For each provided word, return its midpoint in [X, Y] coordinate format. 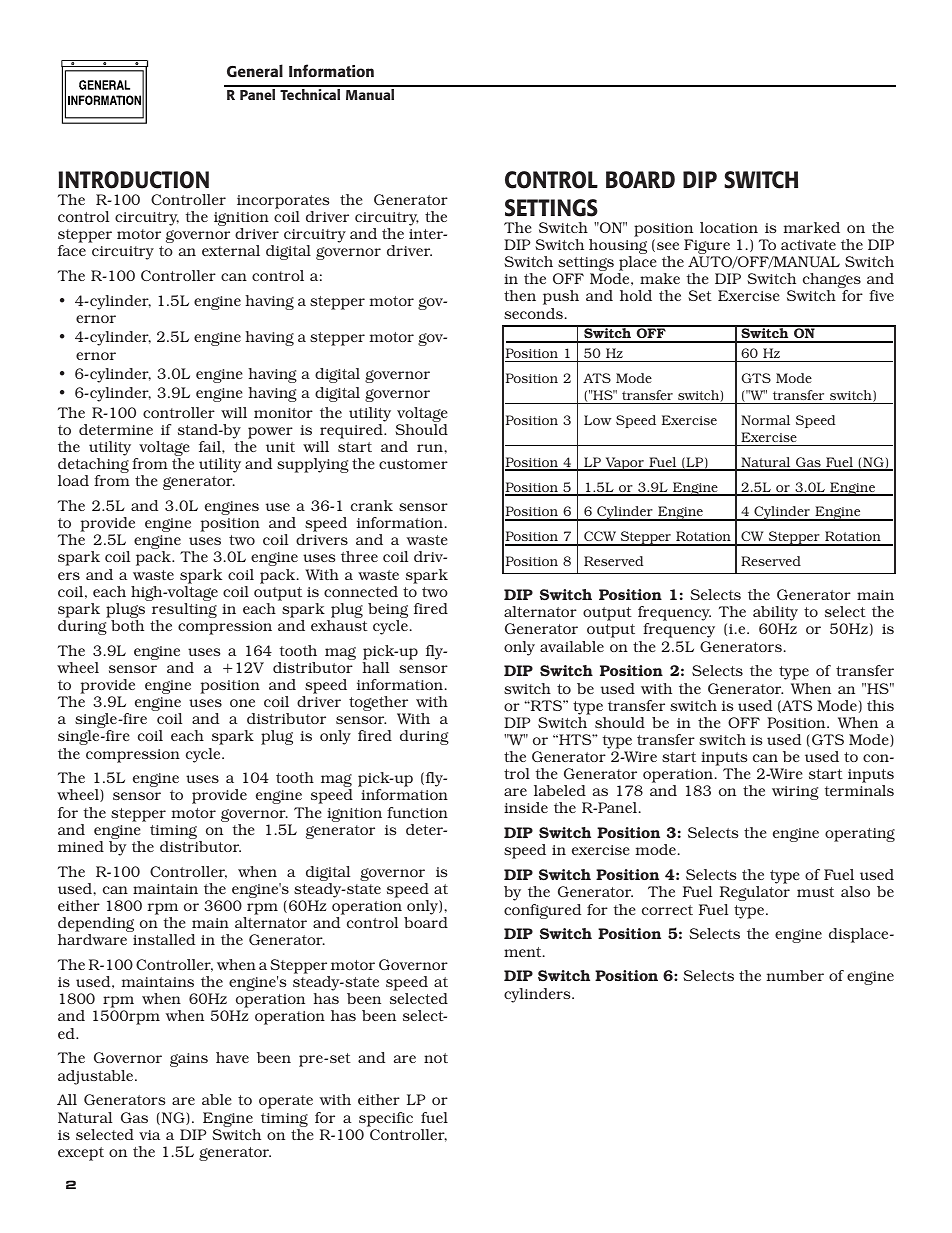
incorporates [283, 202]
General [255, 70]
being [388, 612]
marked [811, 227]
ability [775, 615]
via [150, 1135]
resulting [184, 612]
